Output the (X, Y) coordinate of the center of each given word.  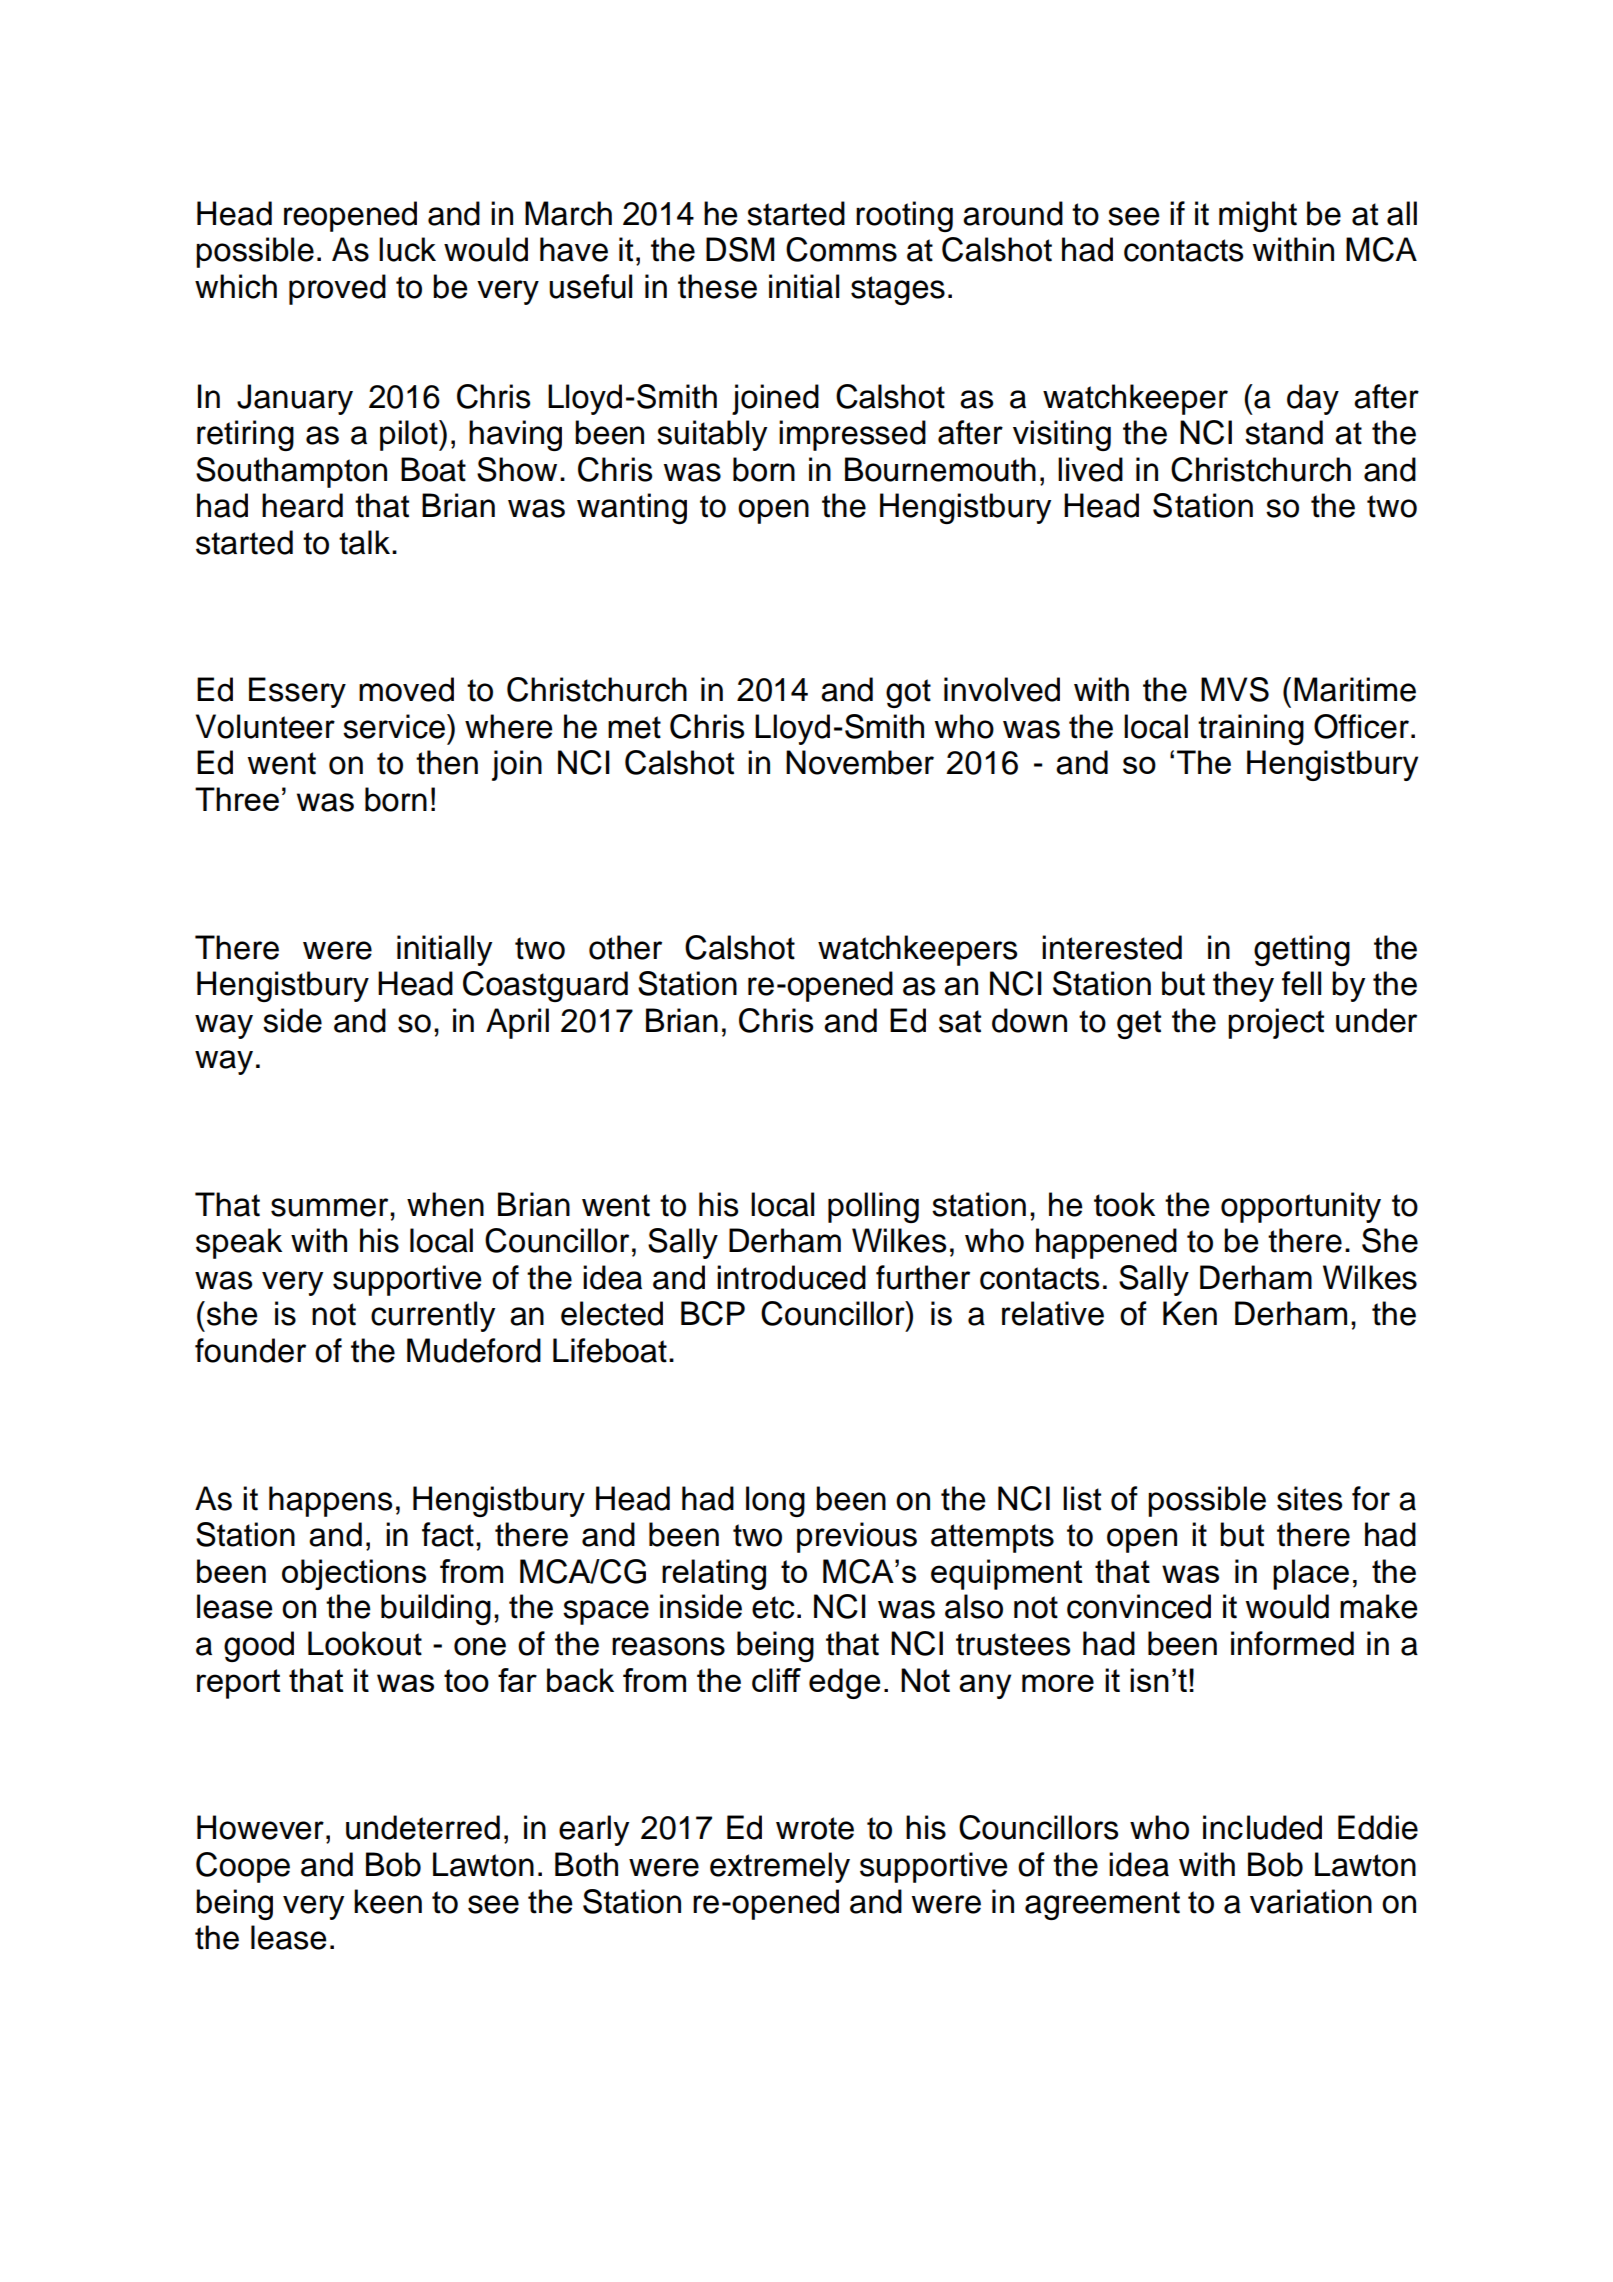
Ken (1190, 1313)
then (447, 762)
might (1258, 216)
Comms (841, 249)
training (1251, 729)
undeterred (423, 1827)
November (860, 762)
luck (407, 249)
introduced (791, 1277)
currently (433, 1316)
